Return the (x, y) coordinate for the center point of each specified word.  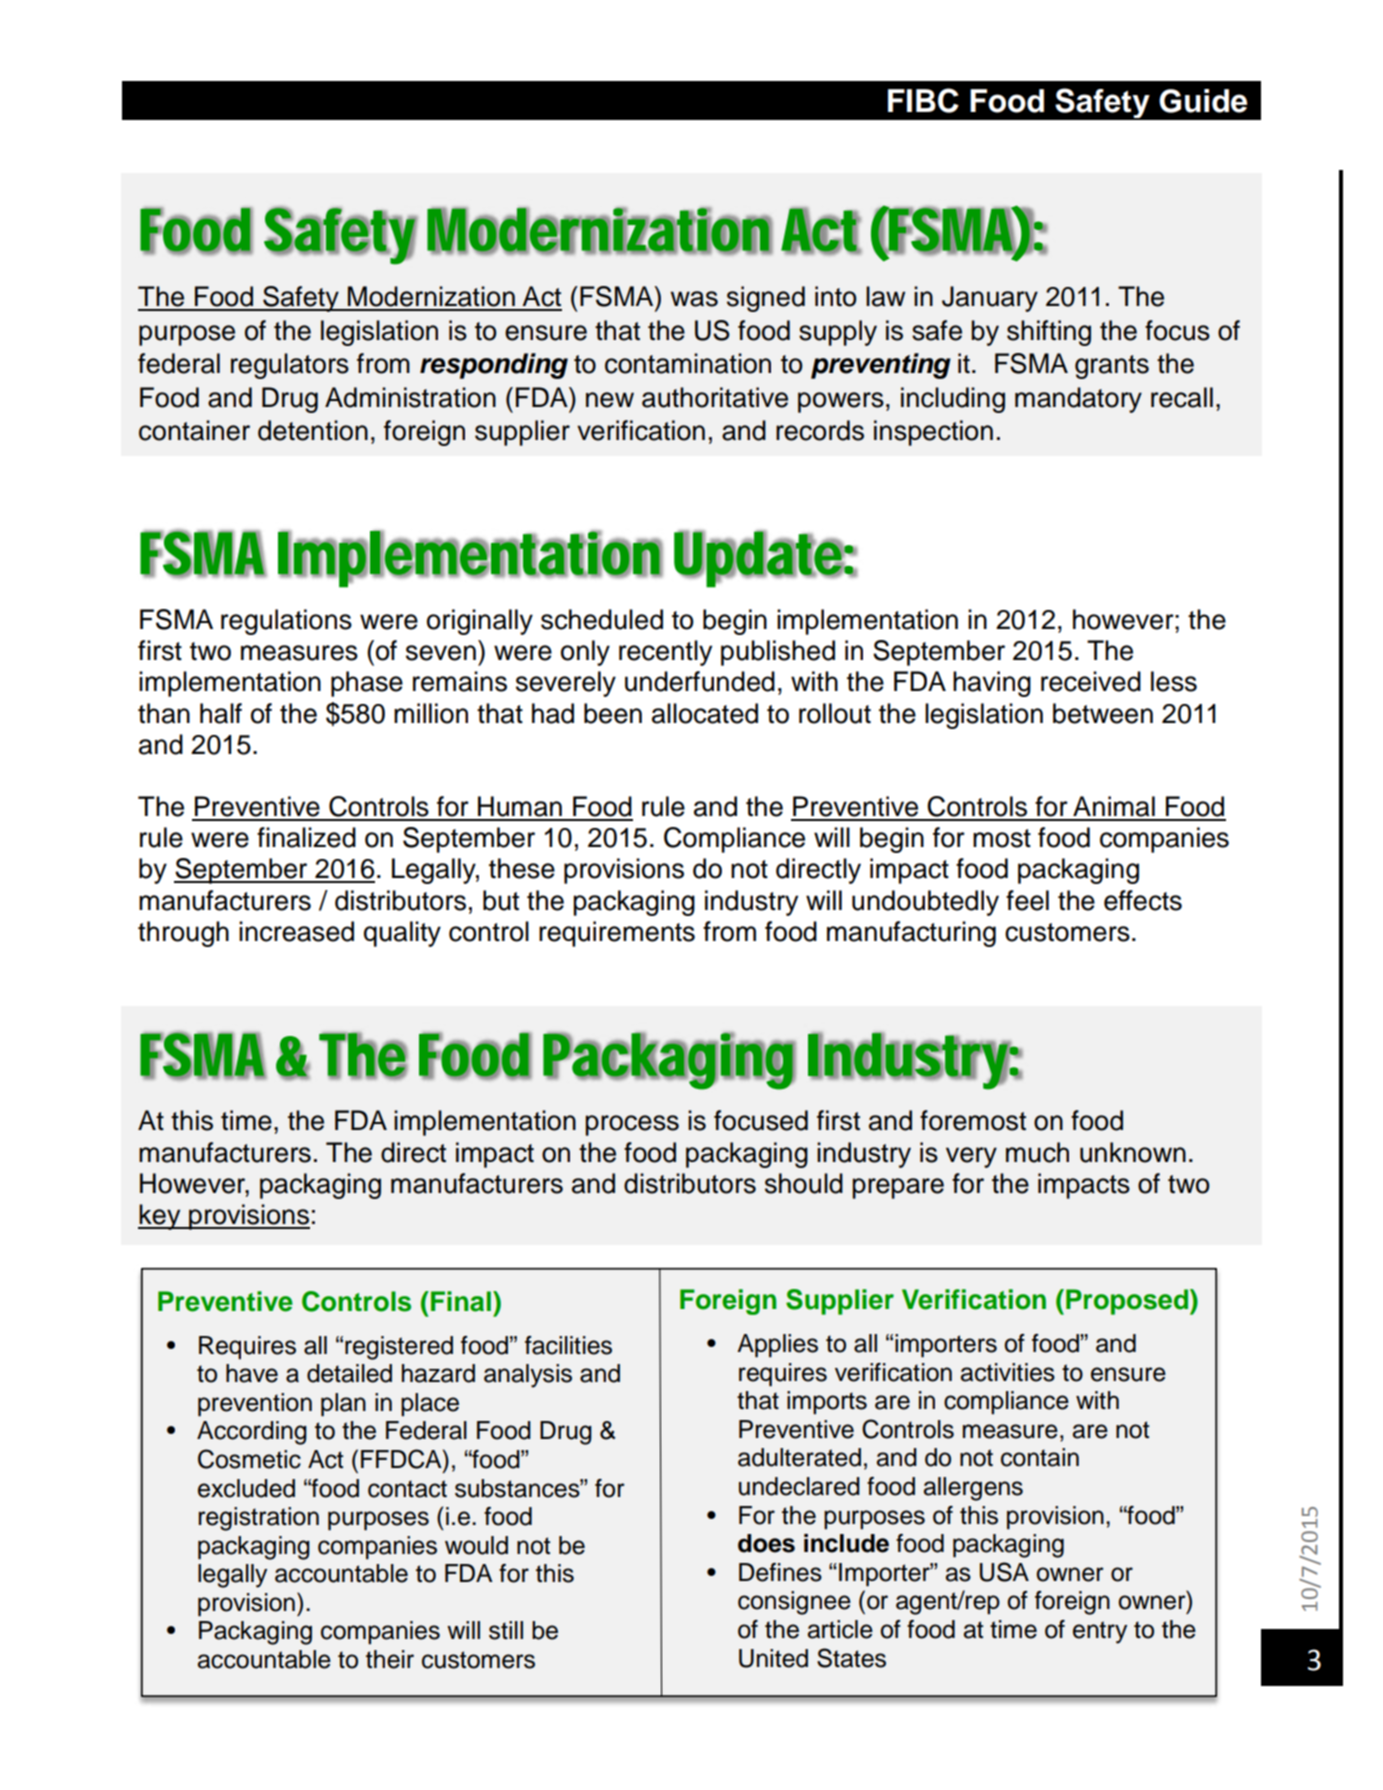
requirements (617, 934)
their (390, 1659)
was (694, 299)
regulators (290, 366)
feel (1027, 900)
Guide (1203, 101)
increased (296, 931)
